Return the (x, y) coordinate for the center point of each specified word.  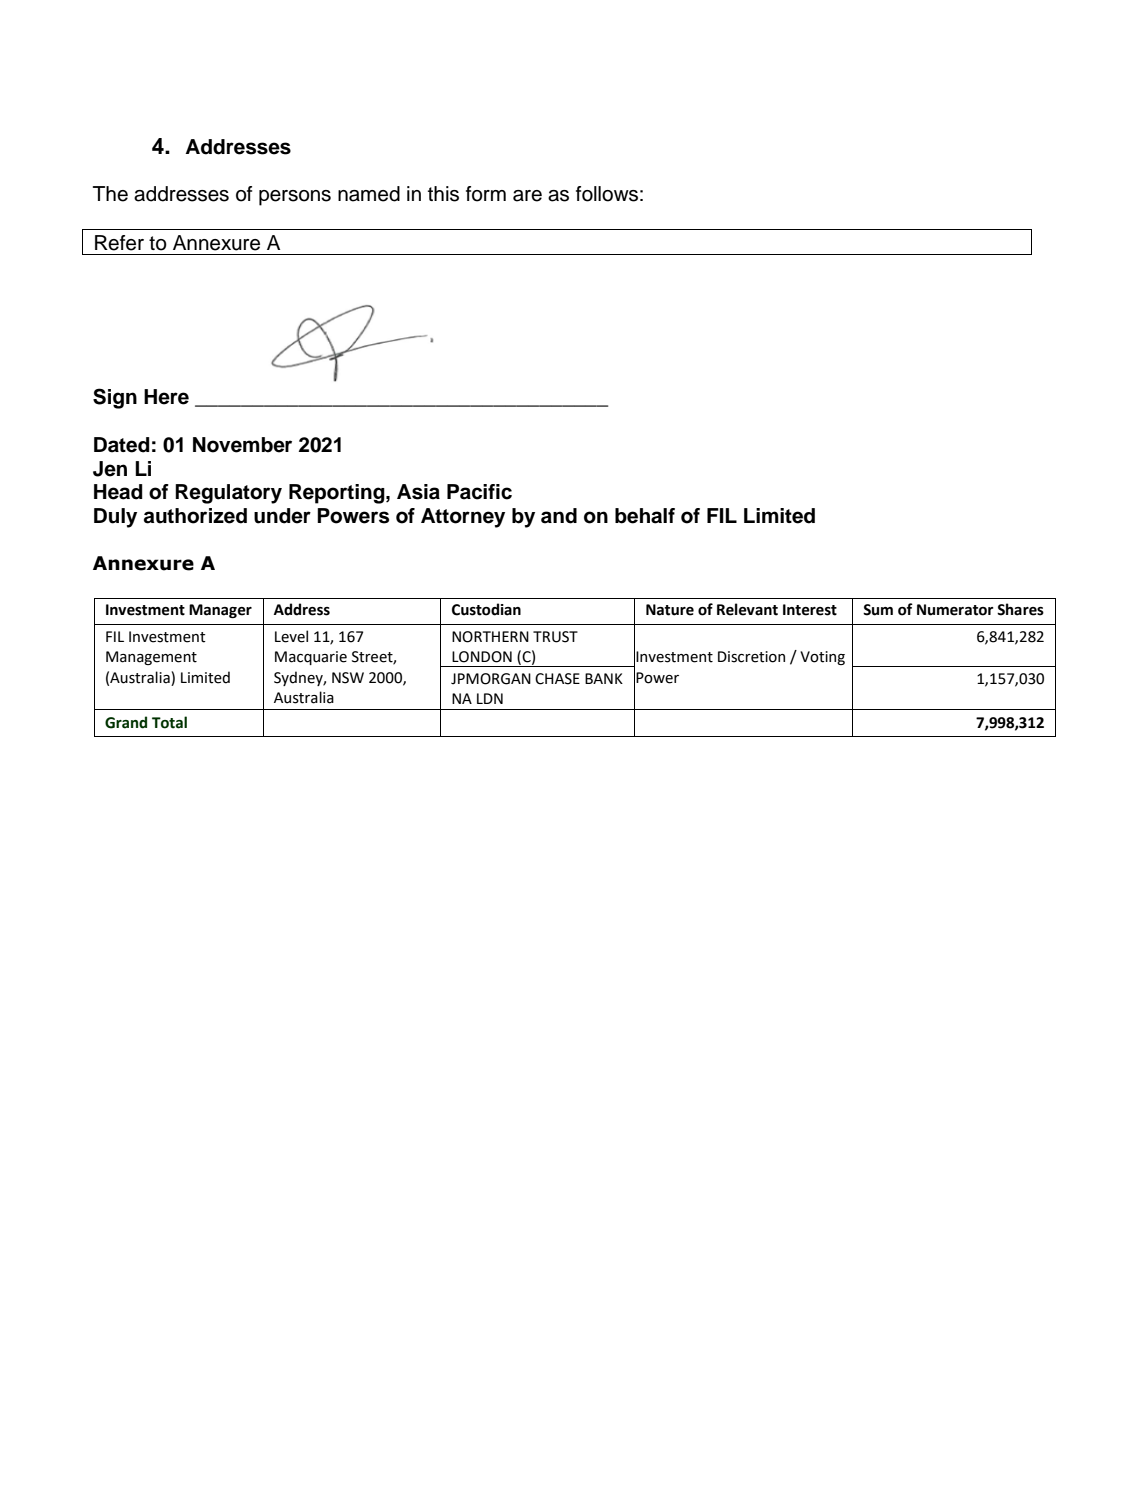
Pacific (479, 492)
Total (169, 722)
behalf (645, 516)
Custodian (486, 609)
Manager (220, 611)
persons (295, 198)
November (242, 445)
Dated (122, 445)
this (443, 194)
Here (166, 397)
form (486, 194)
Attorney (463, 518)
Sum (878, 610)
